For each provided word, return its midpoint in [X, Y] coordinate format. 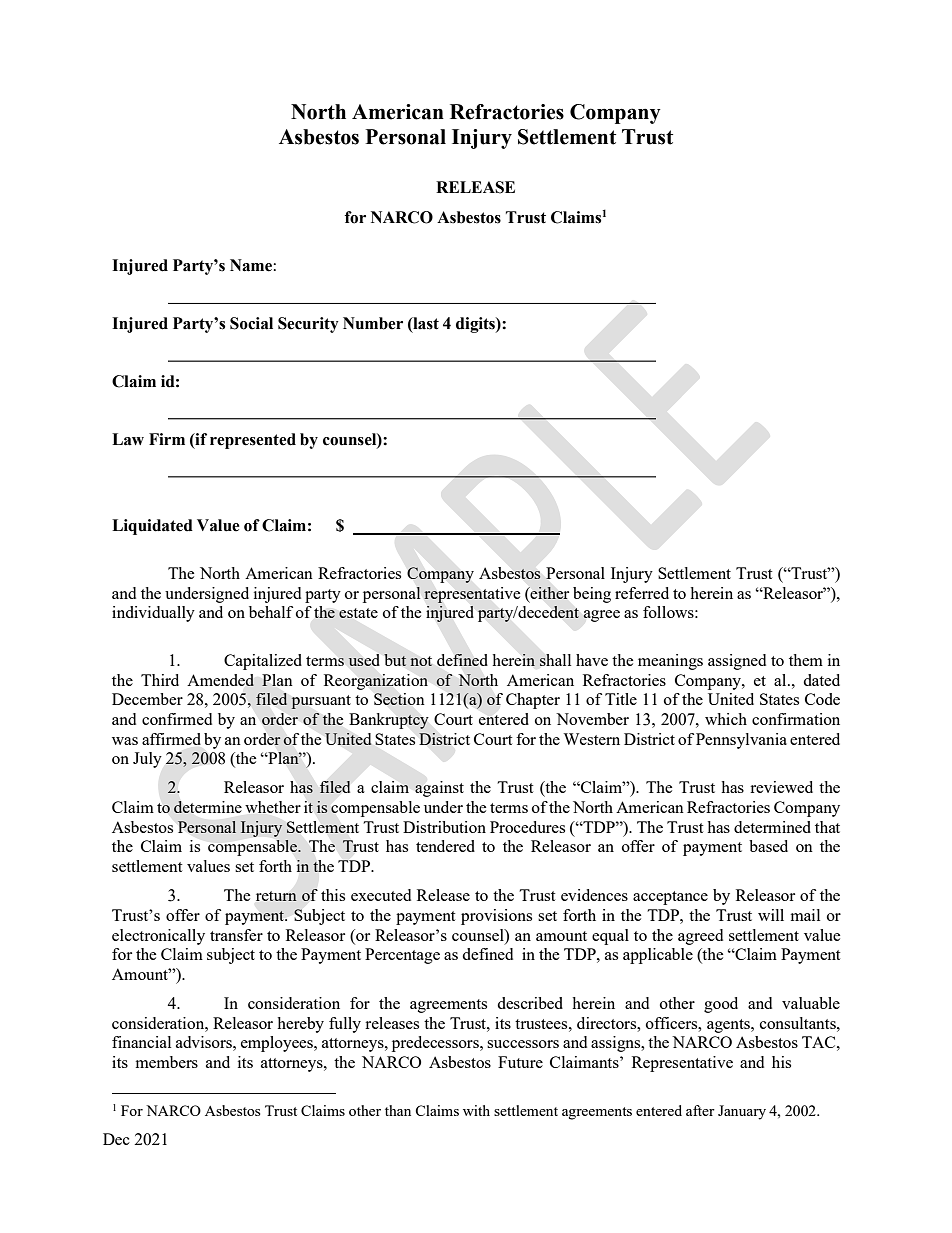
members [167, 1062]
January [742, 1112]
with [476, 1110]
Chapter [533, 701]
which [726, 719]
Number [373, 323]
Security [308, 325]
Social [251, 323]
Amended [220, 680]
